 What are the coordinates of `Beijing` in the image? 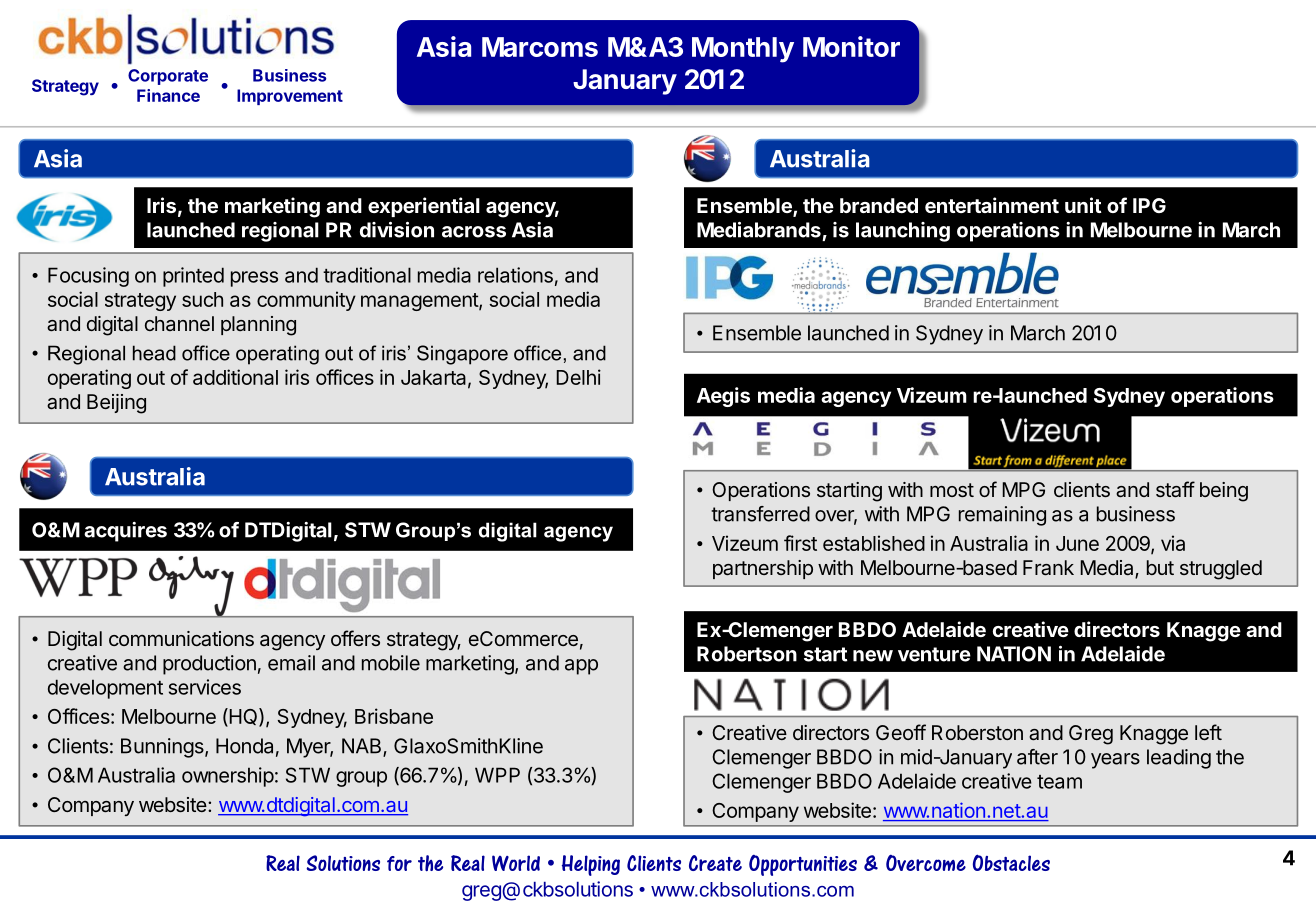 It's located at (116, 404).
